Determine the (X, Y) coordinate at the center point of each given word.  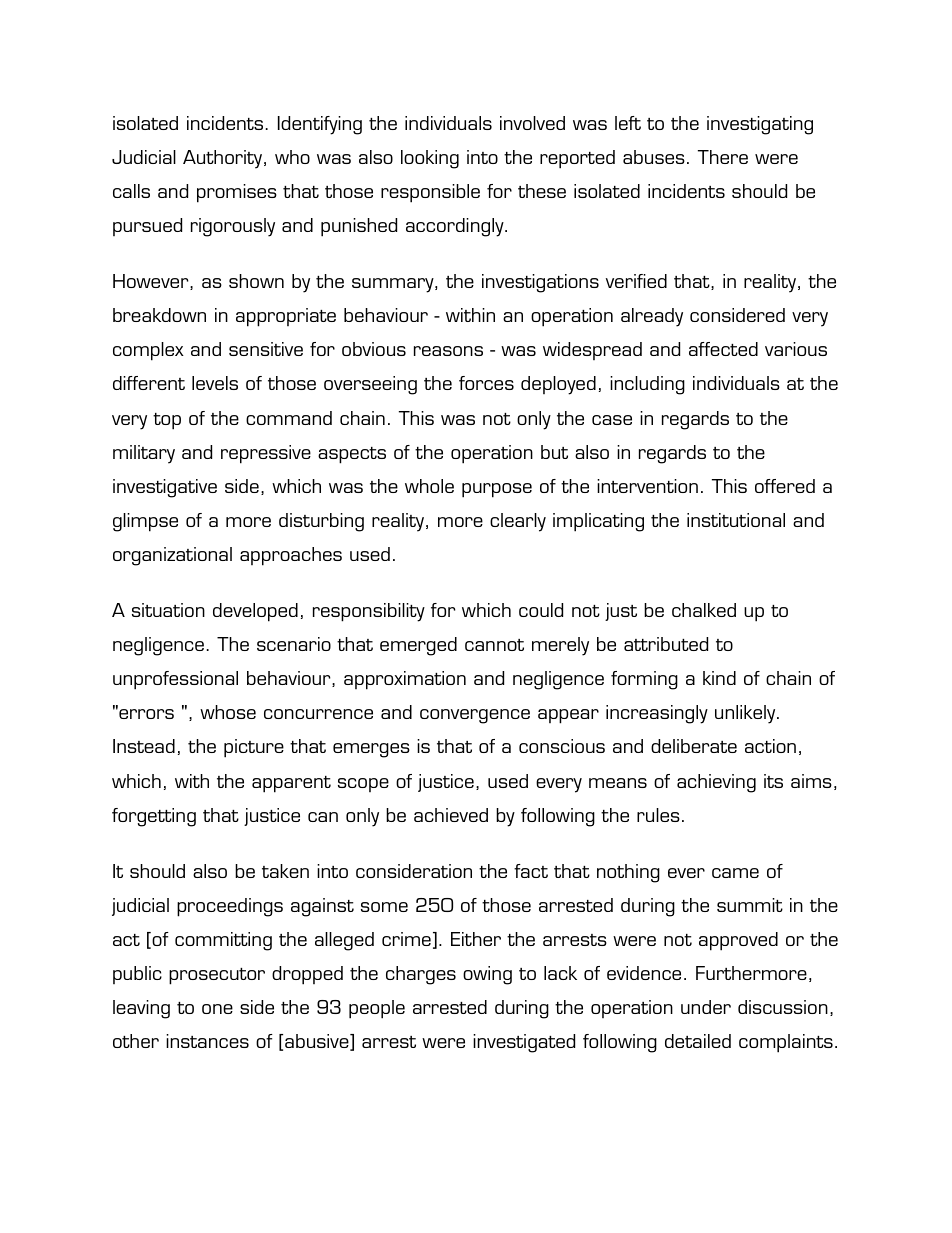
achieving (716, 783)
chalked (704, 610)
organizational (172, 556)
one (217, 1009)
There (723, 157)
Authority (224, 159)
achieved (451, 815)
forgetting (154, 817)
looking (430, 159)
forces (486, 383)
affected (723, 349)
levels (215, 383)
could (541, 610)
